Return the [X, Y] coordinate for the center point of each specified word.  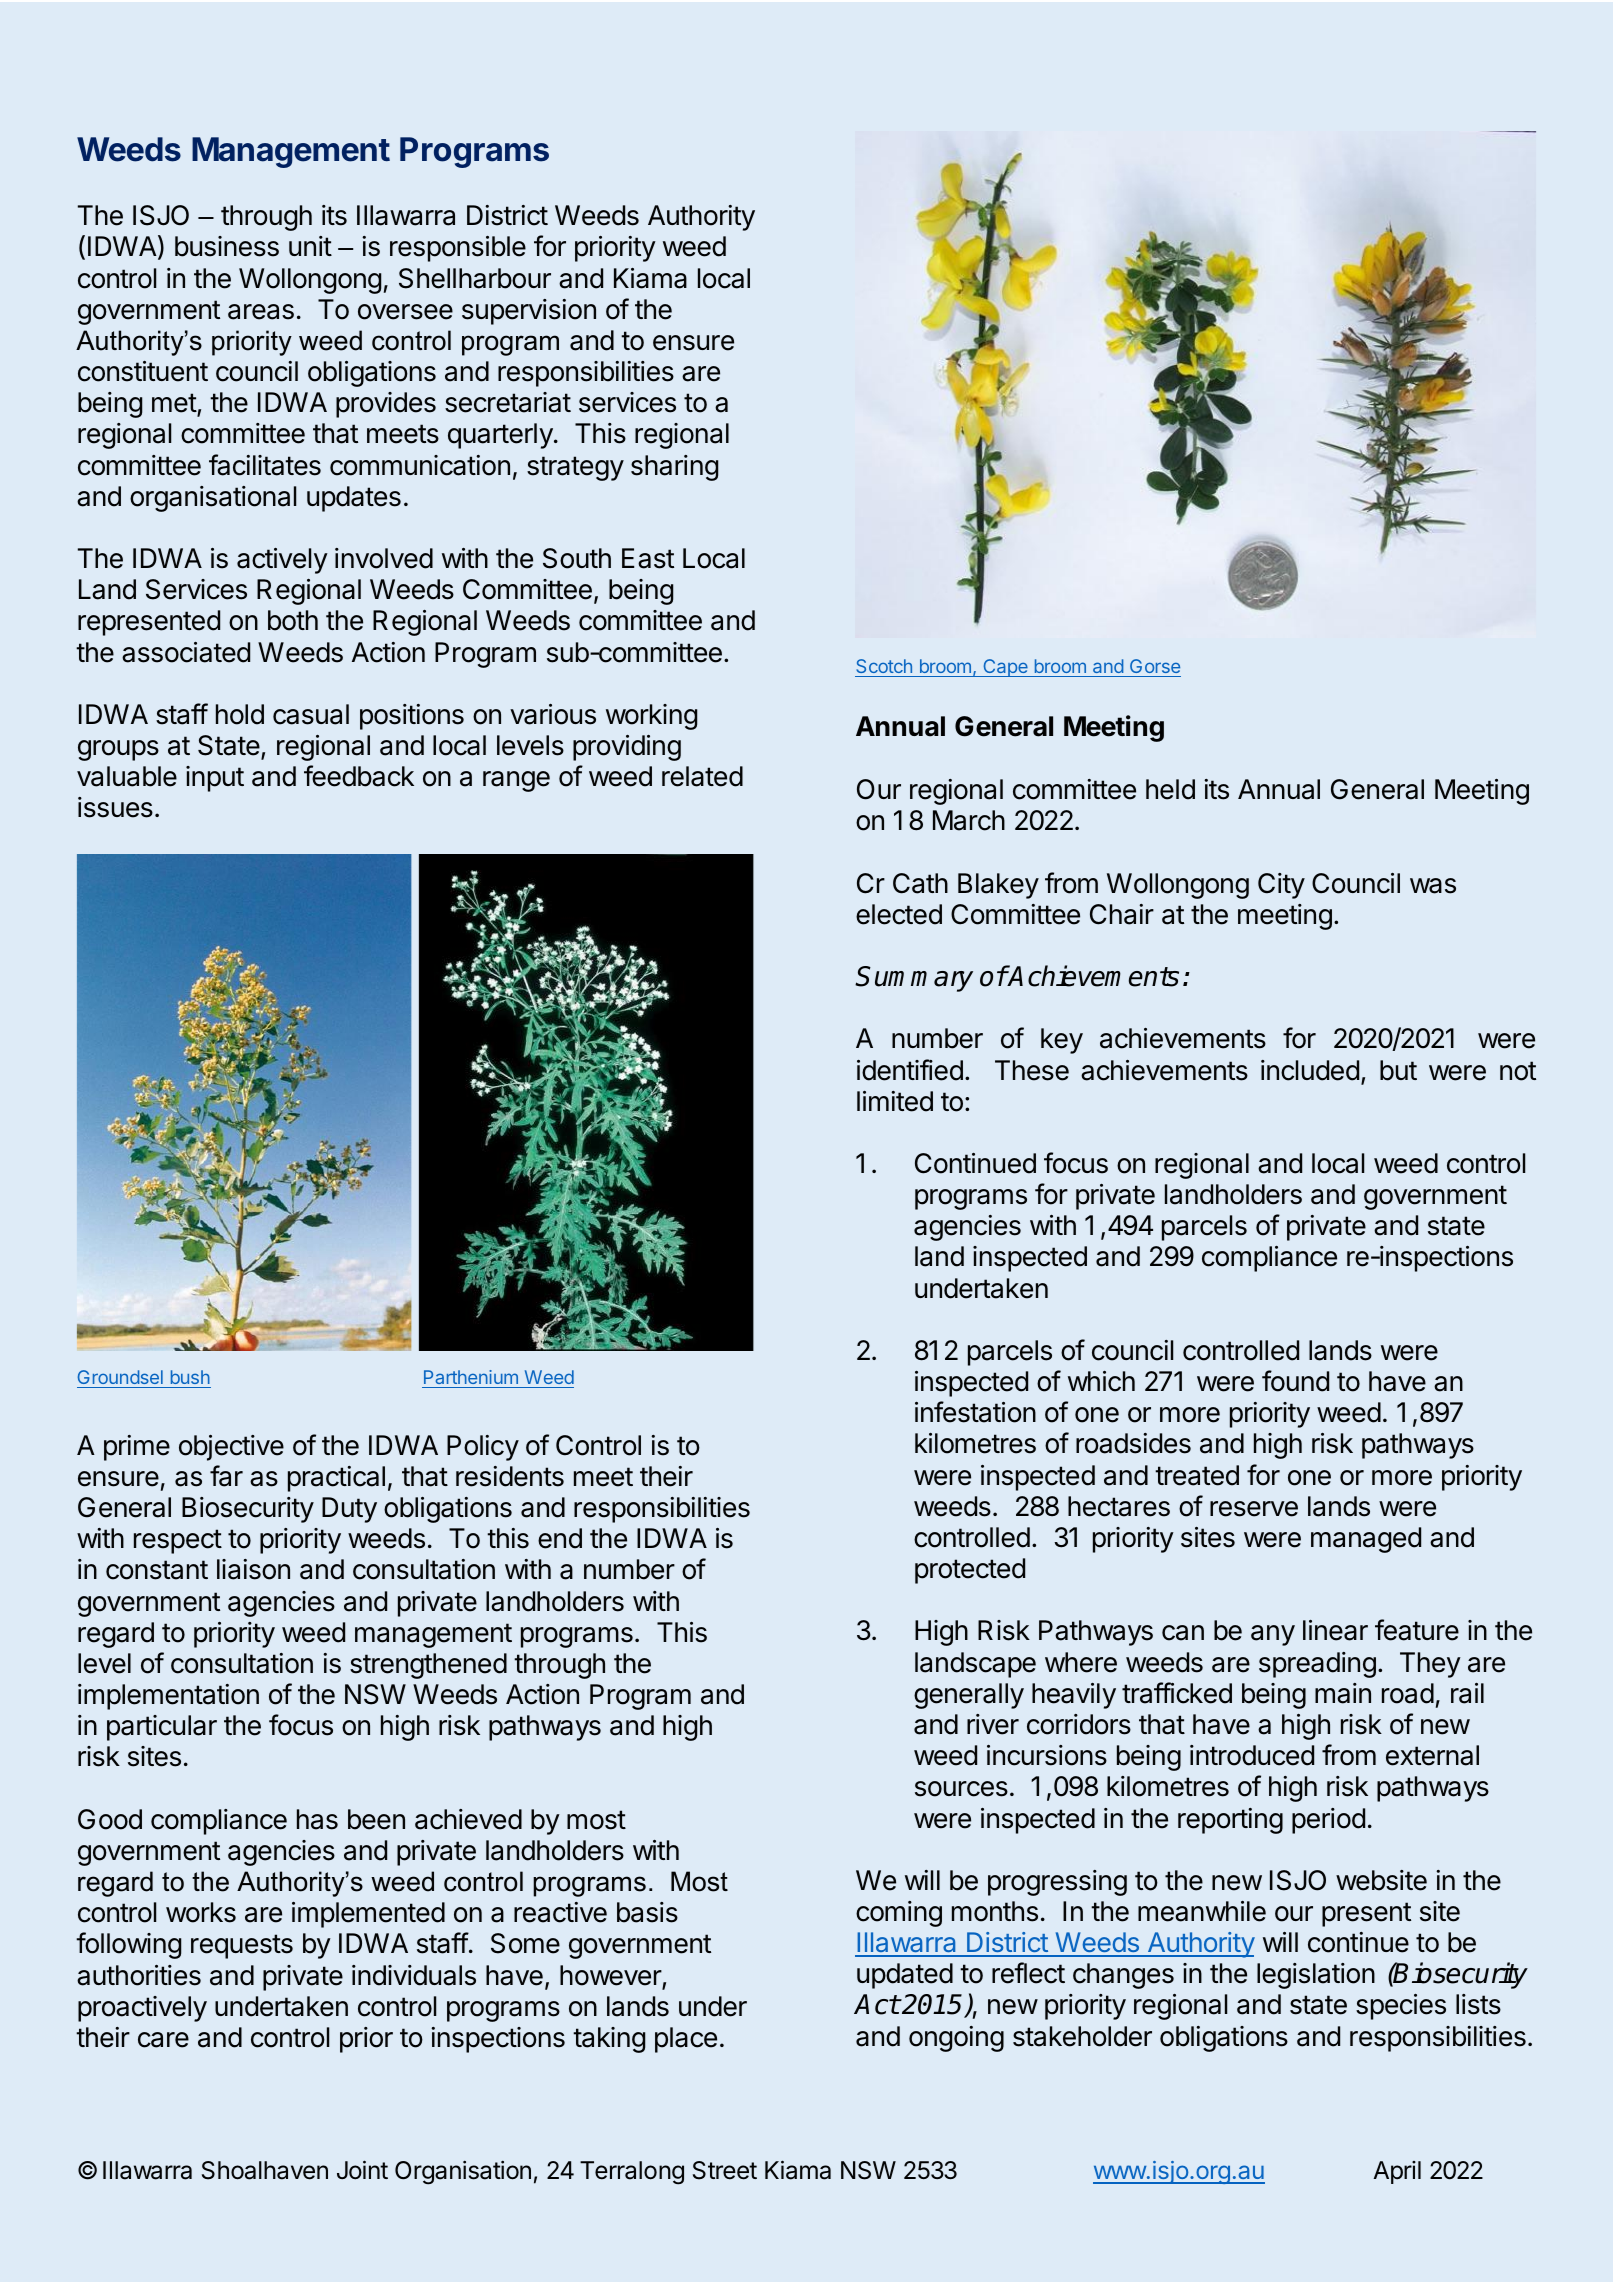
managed [1366, 1540]
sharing [674, 468]
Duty [349, 1510]
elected [899, 914]
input [215, 779]
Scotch [884, 668]
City [1281, 886]
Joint [362, 2170]
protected [970, 1571]
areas [261, 312]
